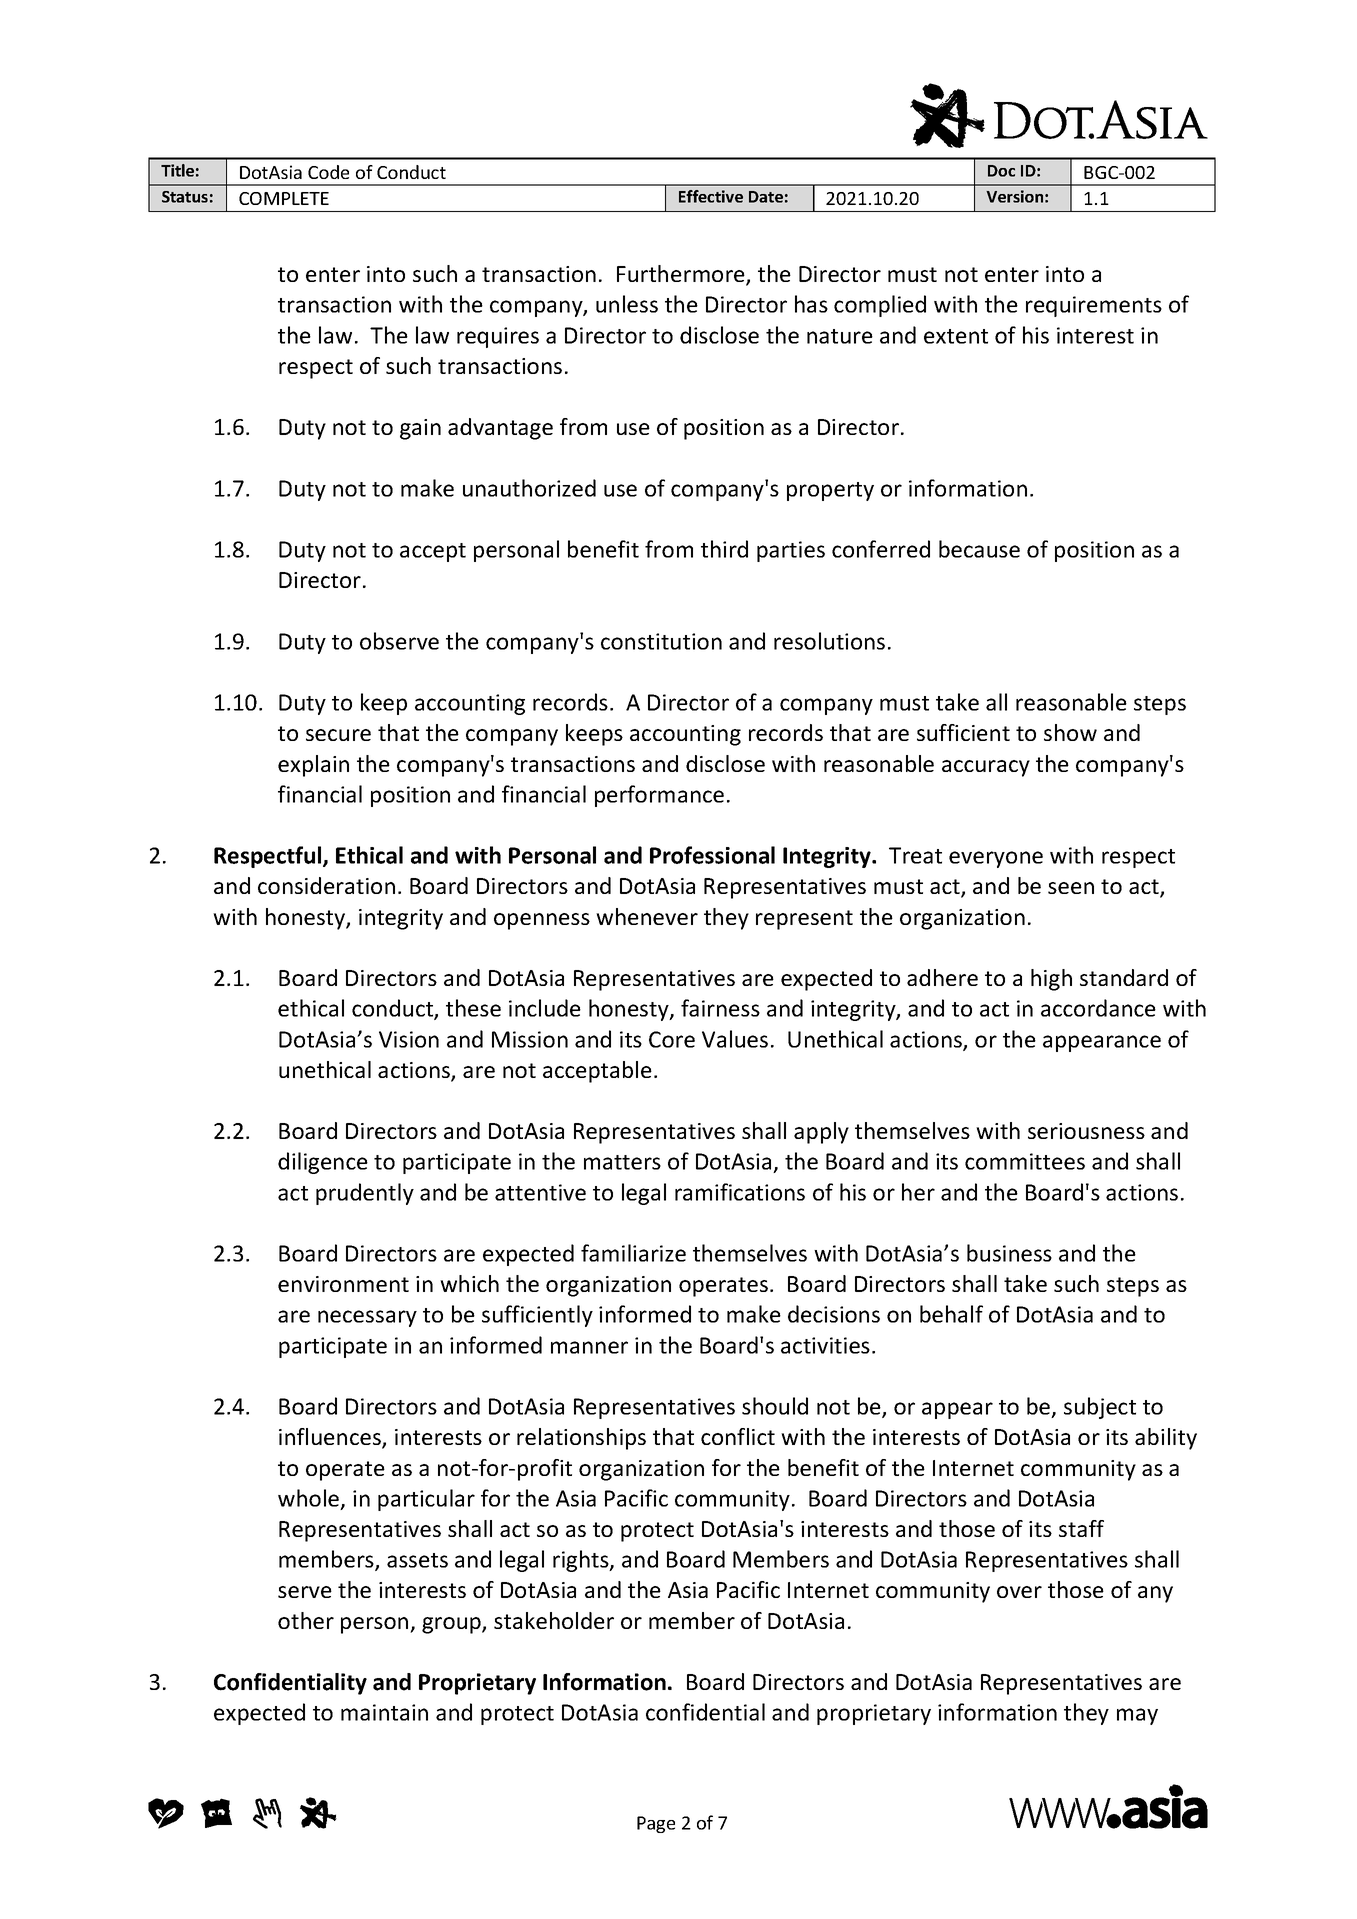  What do you see at coordinates (724, 549) in the screenshot?
I see `third` at bounding box center [724, 549].
